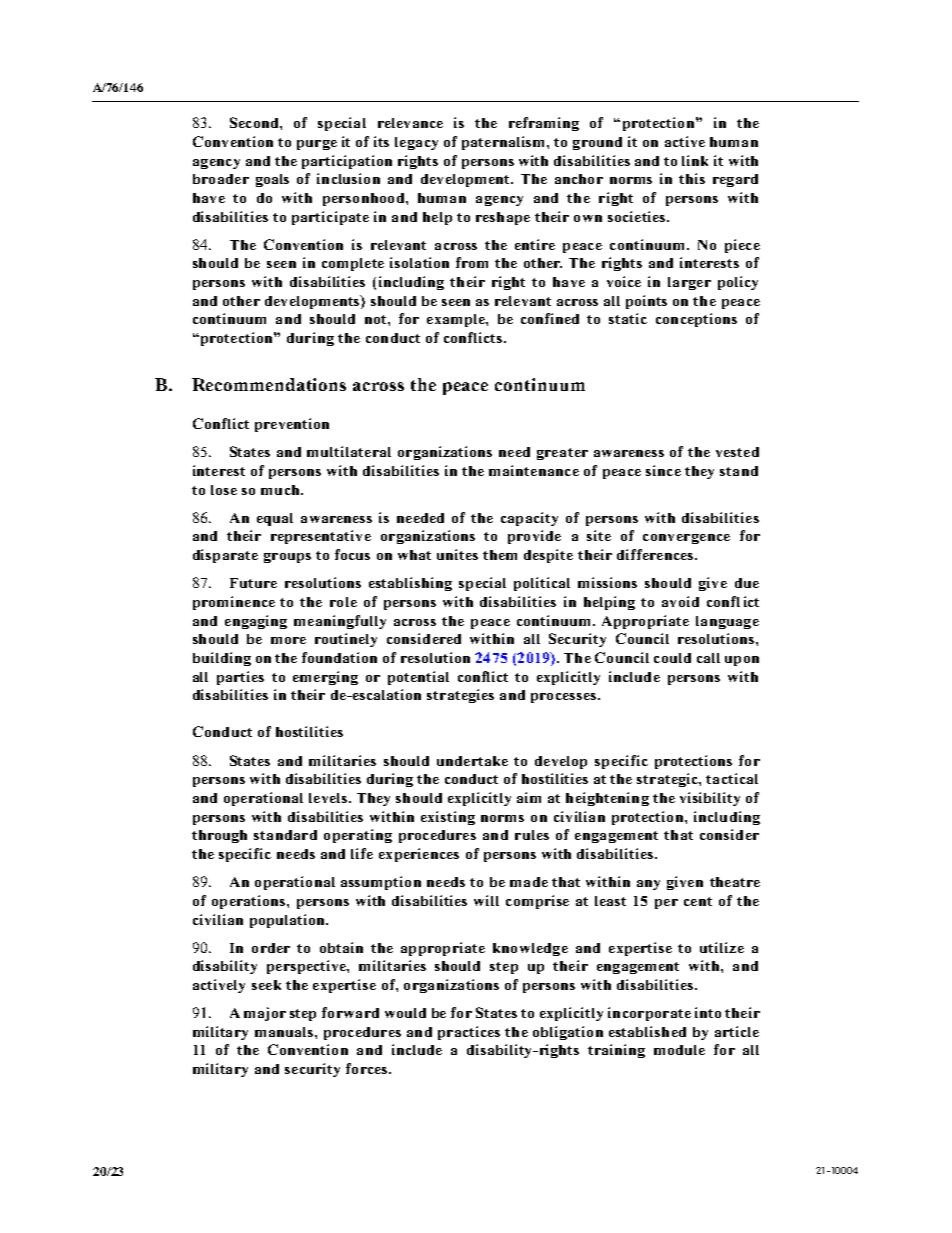 This screenshot has width=952, height=1233. Describe the element at coordinates (253, 583) in the screenshot. I see `Future` at that location.
